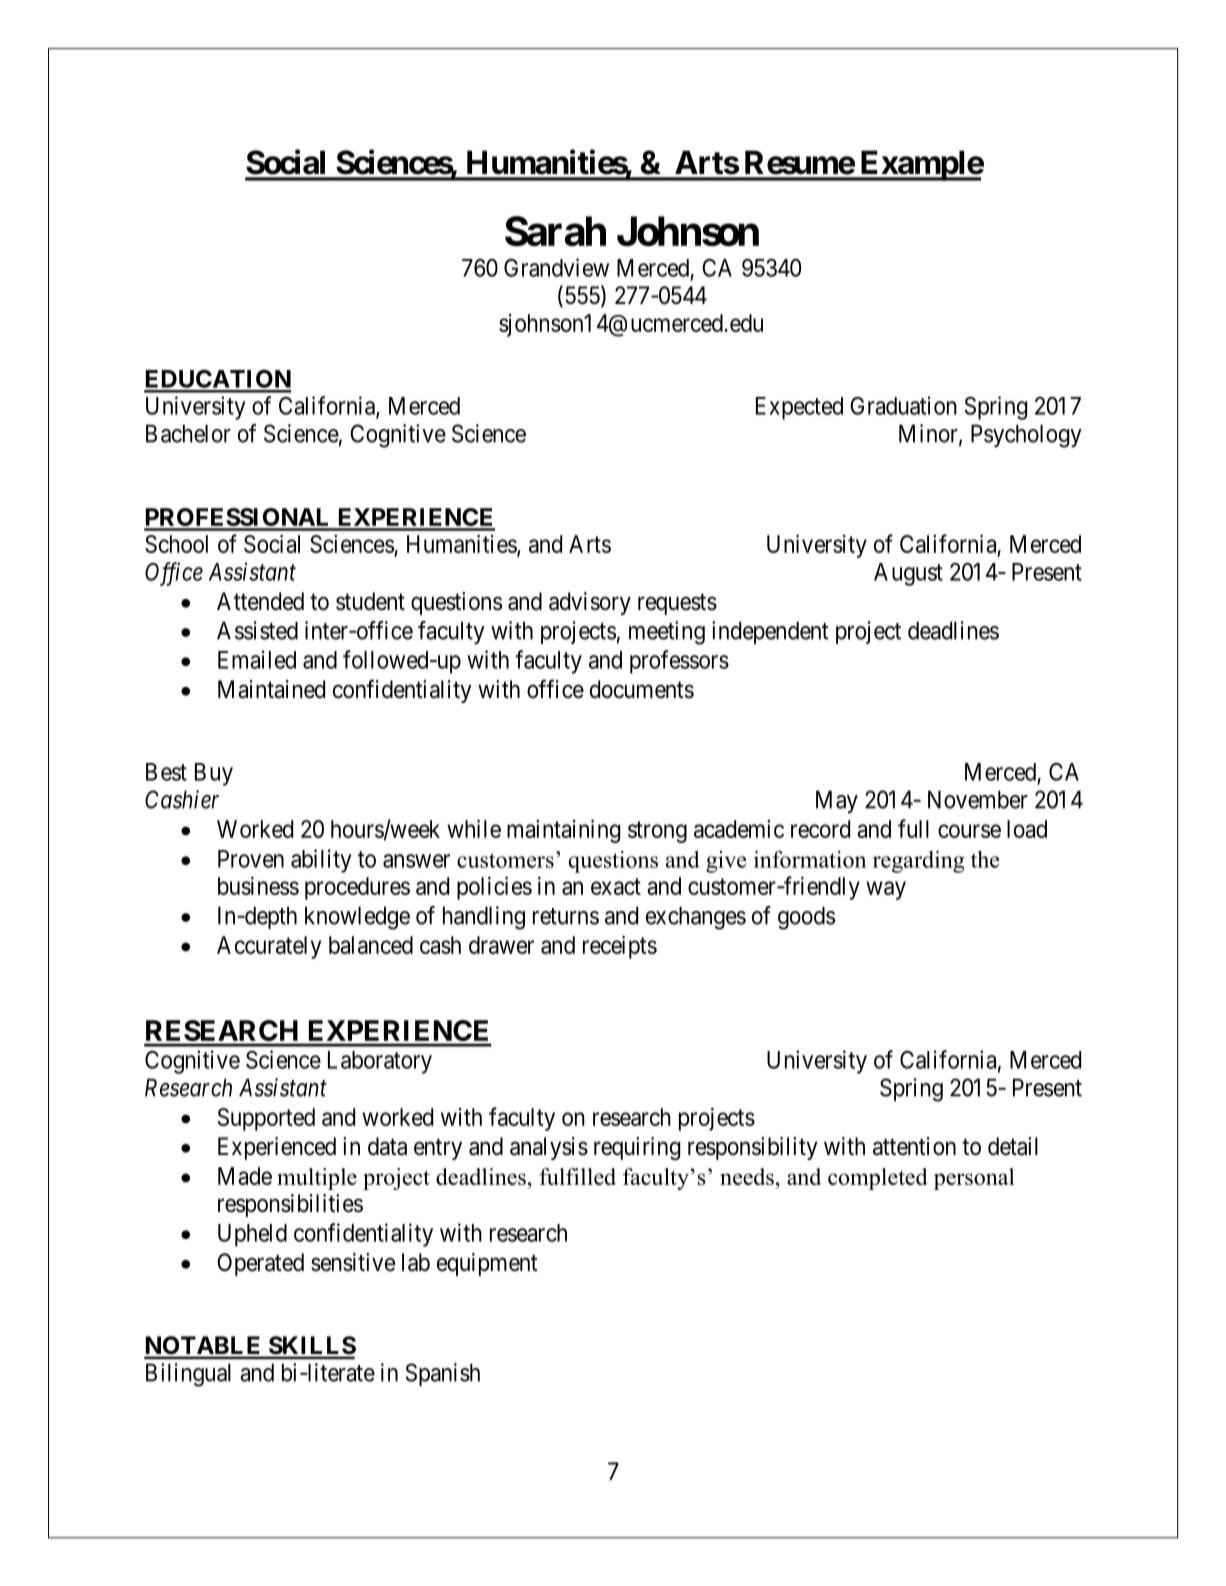 The image size is (1226, 1586). Describe the element at coordinates (188, 1375) in the screenshot. I see `Bilingual` at that location.
